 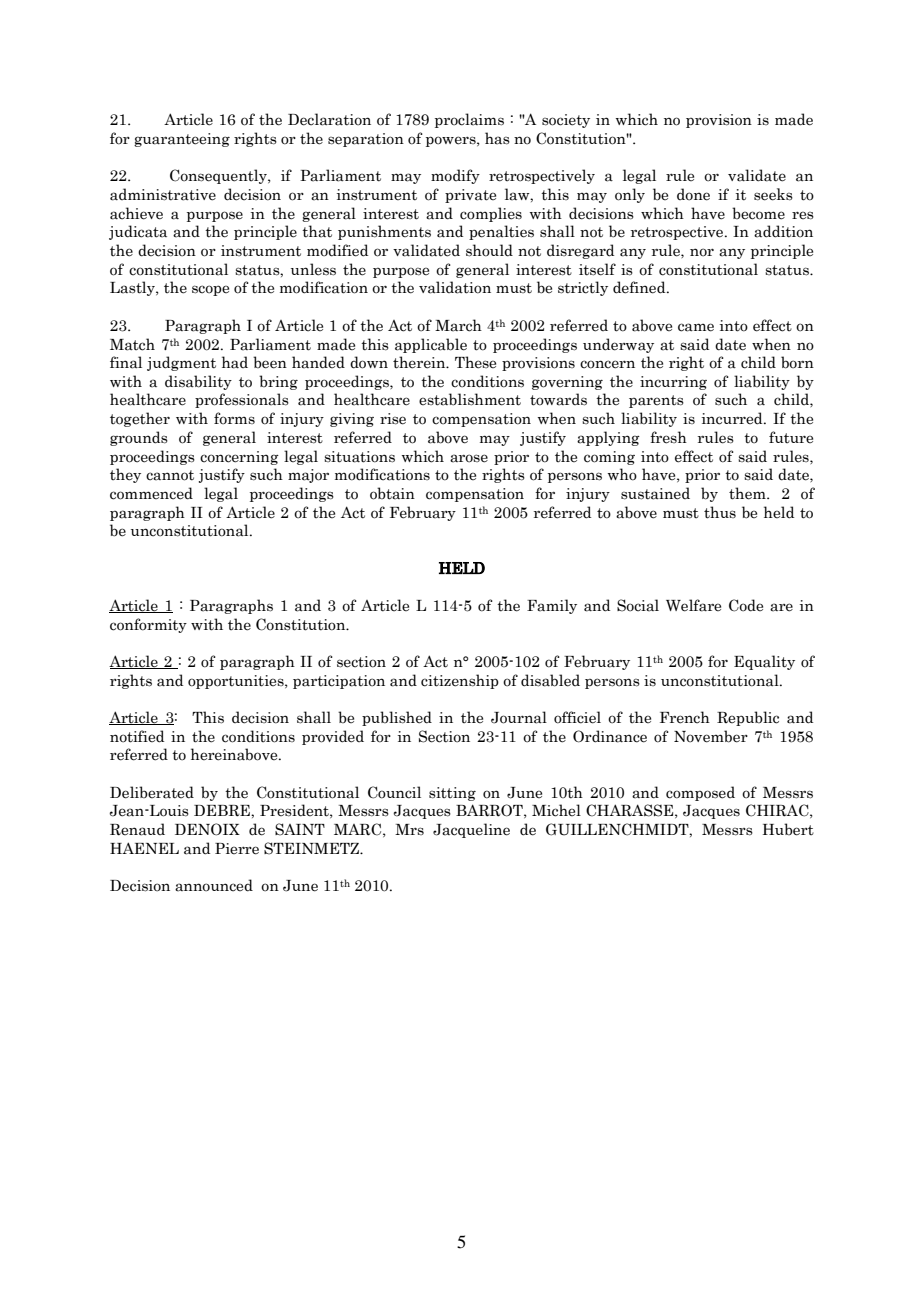 What do you see at coordinates (497, 138) in the screenshot?
I see `has` at bounding box center [497, 138].
